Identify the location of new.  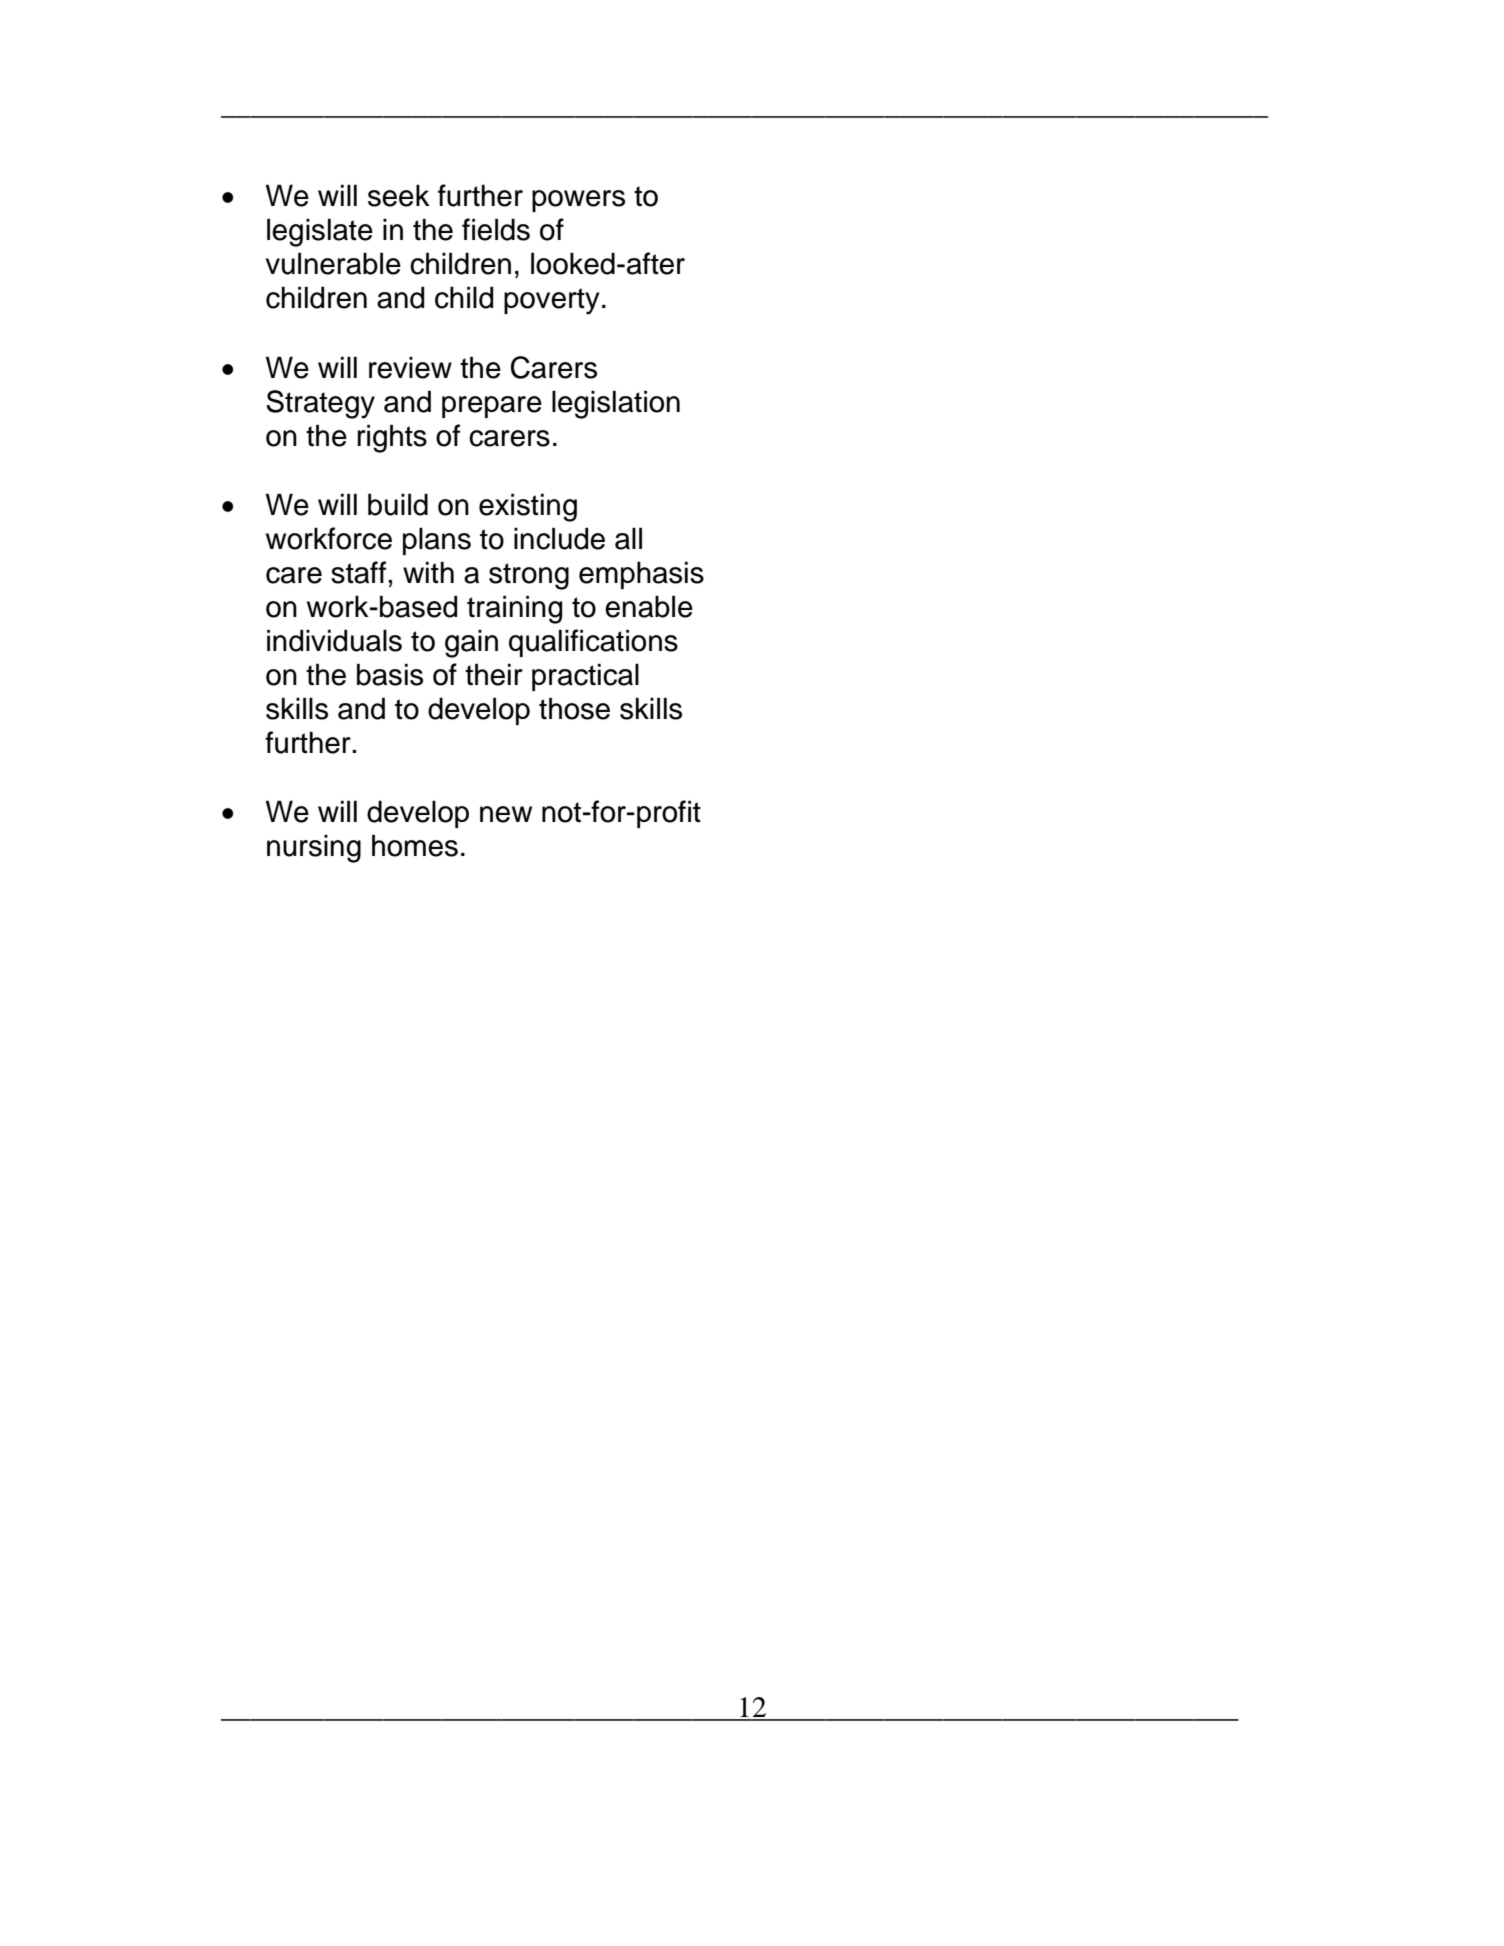
(506, 814).
